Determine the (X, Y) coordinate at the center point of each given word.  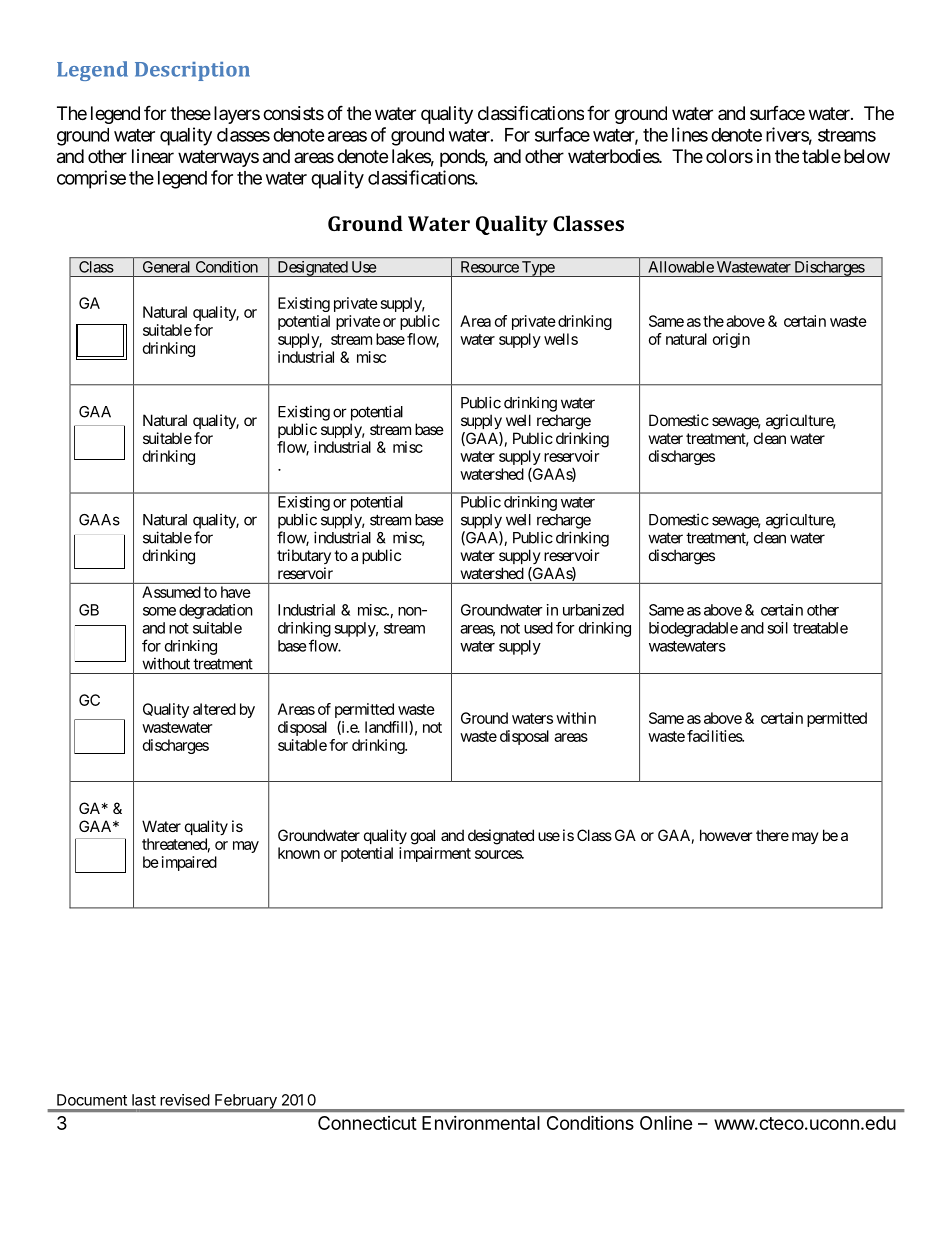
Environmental (481, 1123)
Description (192, 71)
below (867, 156)
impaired (189, 863)
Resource (490, 267)
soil (777, 628)
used (538, 628)
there (772, 835)
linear (153, 156)
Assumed (171, 592)
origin (731, 340)
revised (185, 1100)
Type (537, 269)
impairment (435, 854)
